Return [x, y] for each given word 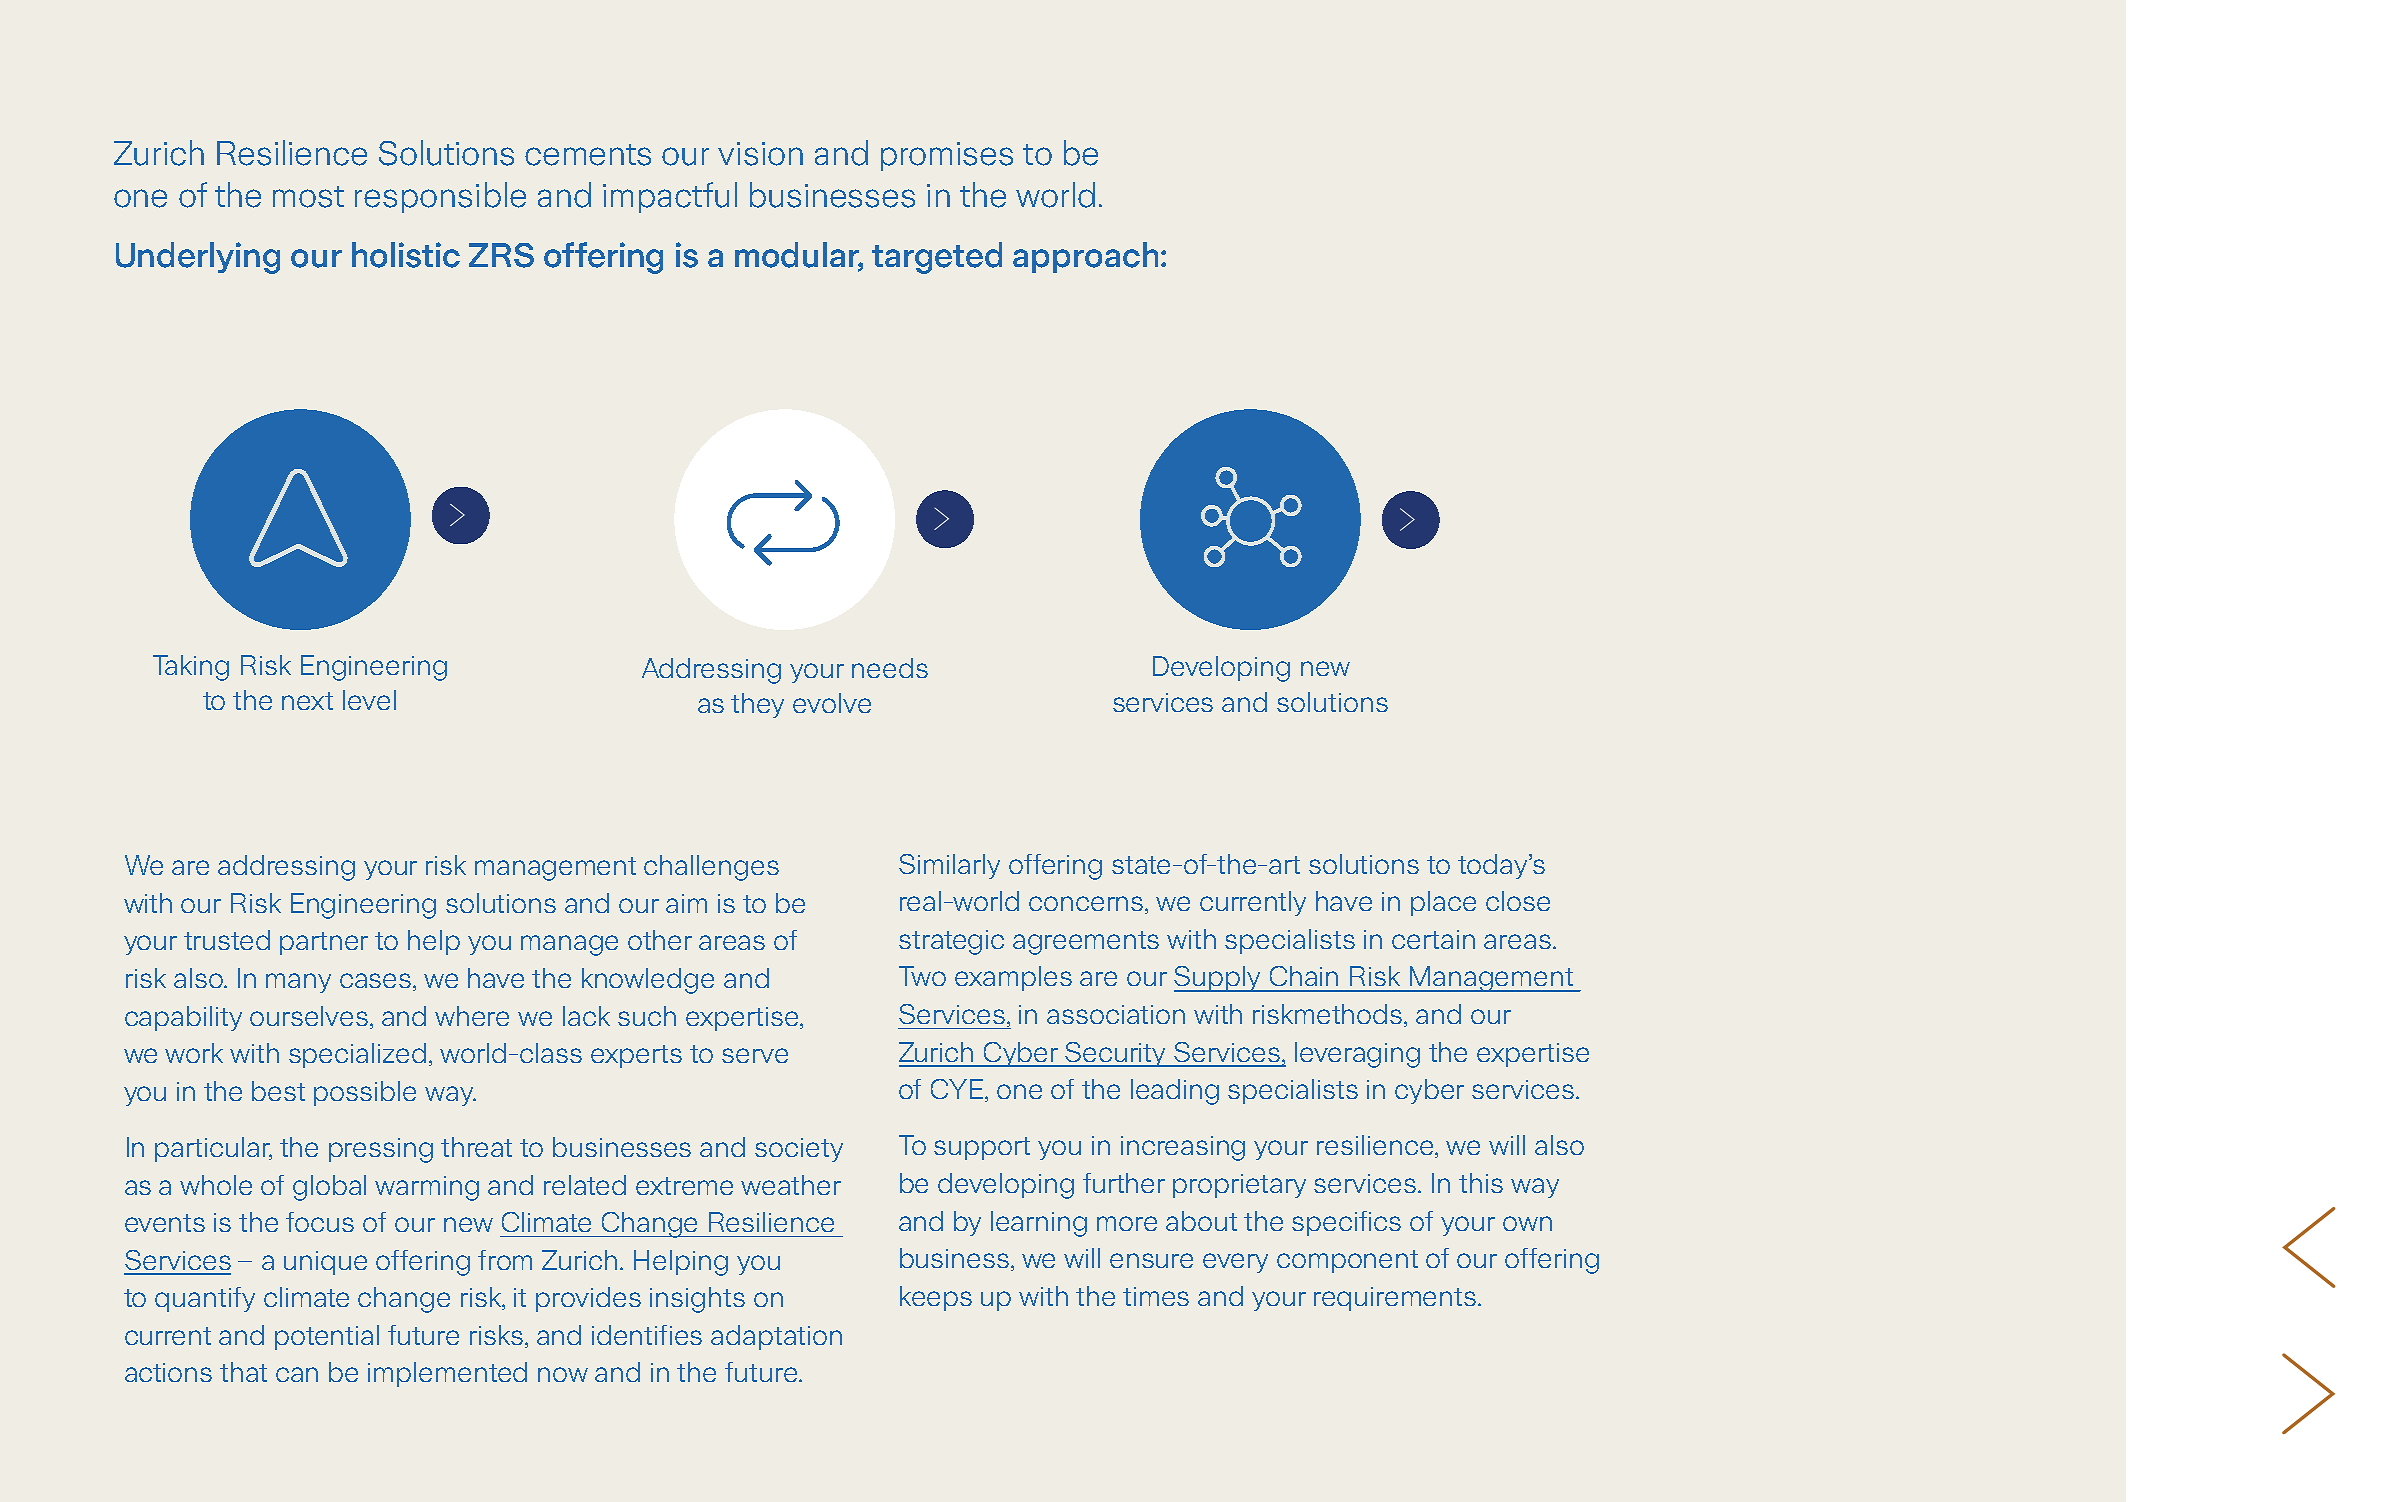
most [308, 197]
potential [327, 1337]
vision [760, 154]
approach [1085, 257]
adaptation [776, 1337]
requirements [1396, 1299]
